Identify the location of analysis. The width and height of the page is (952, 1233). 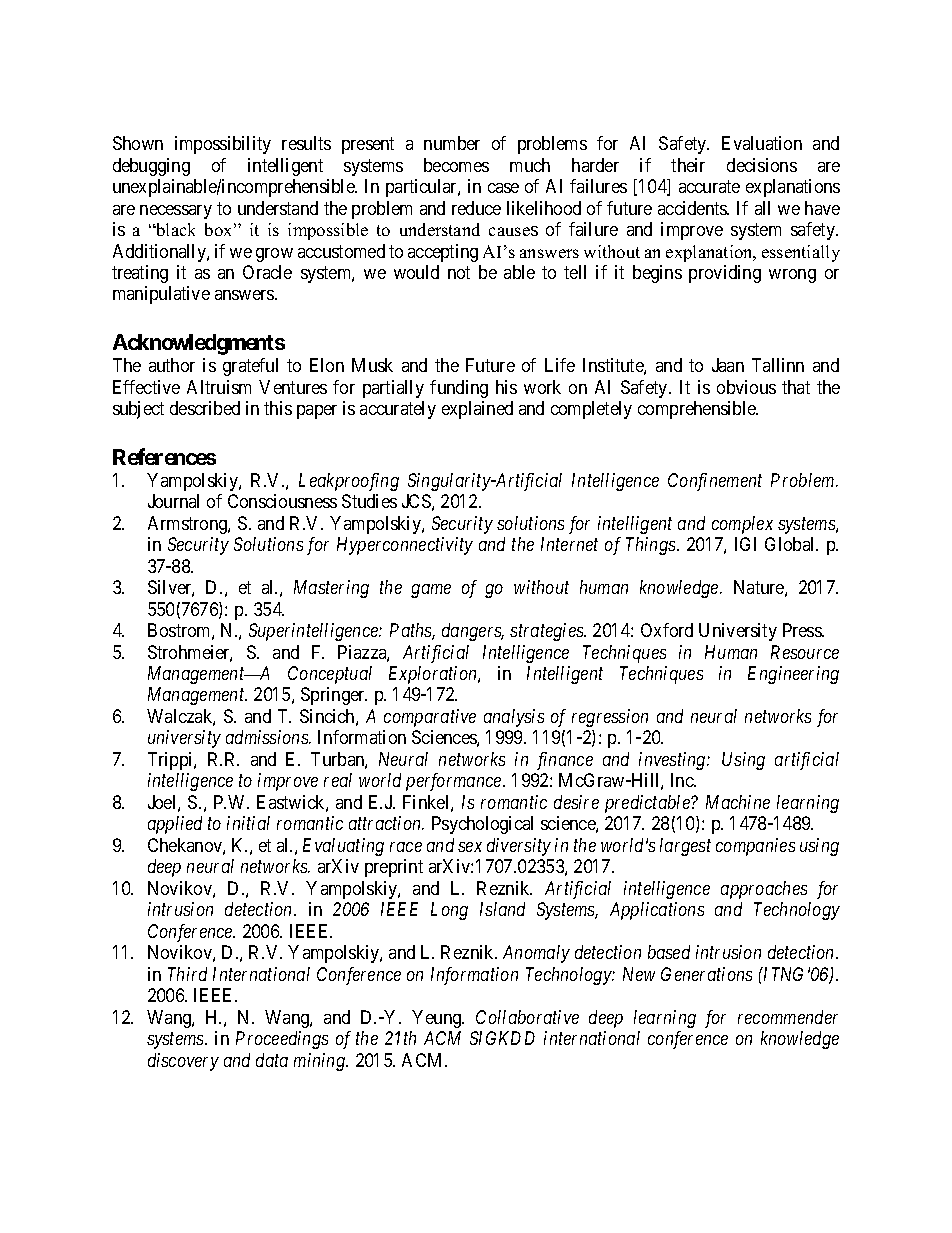
(514, 718).
